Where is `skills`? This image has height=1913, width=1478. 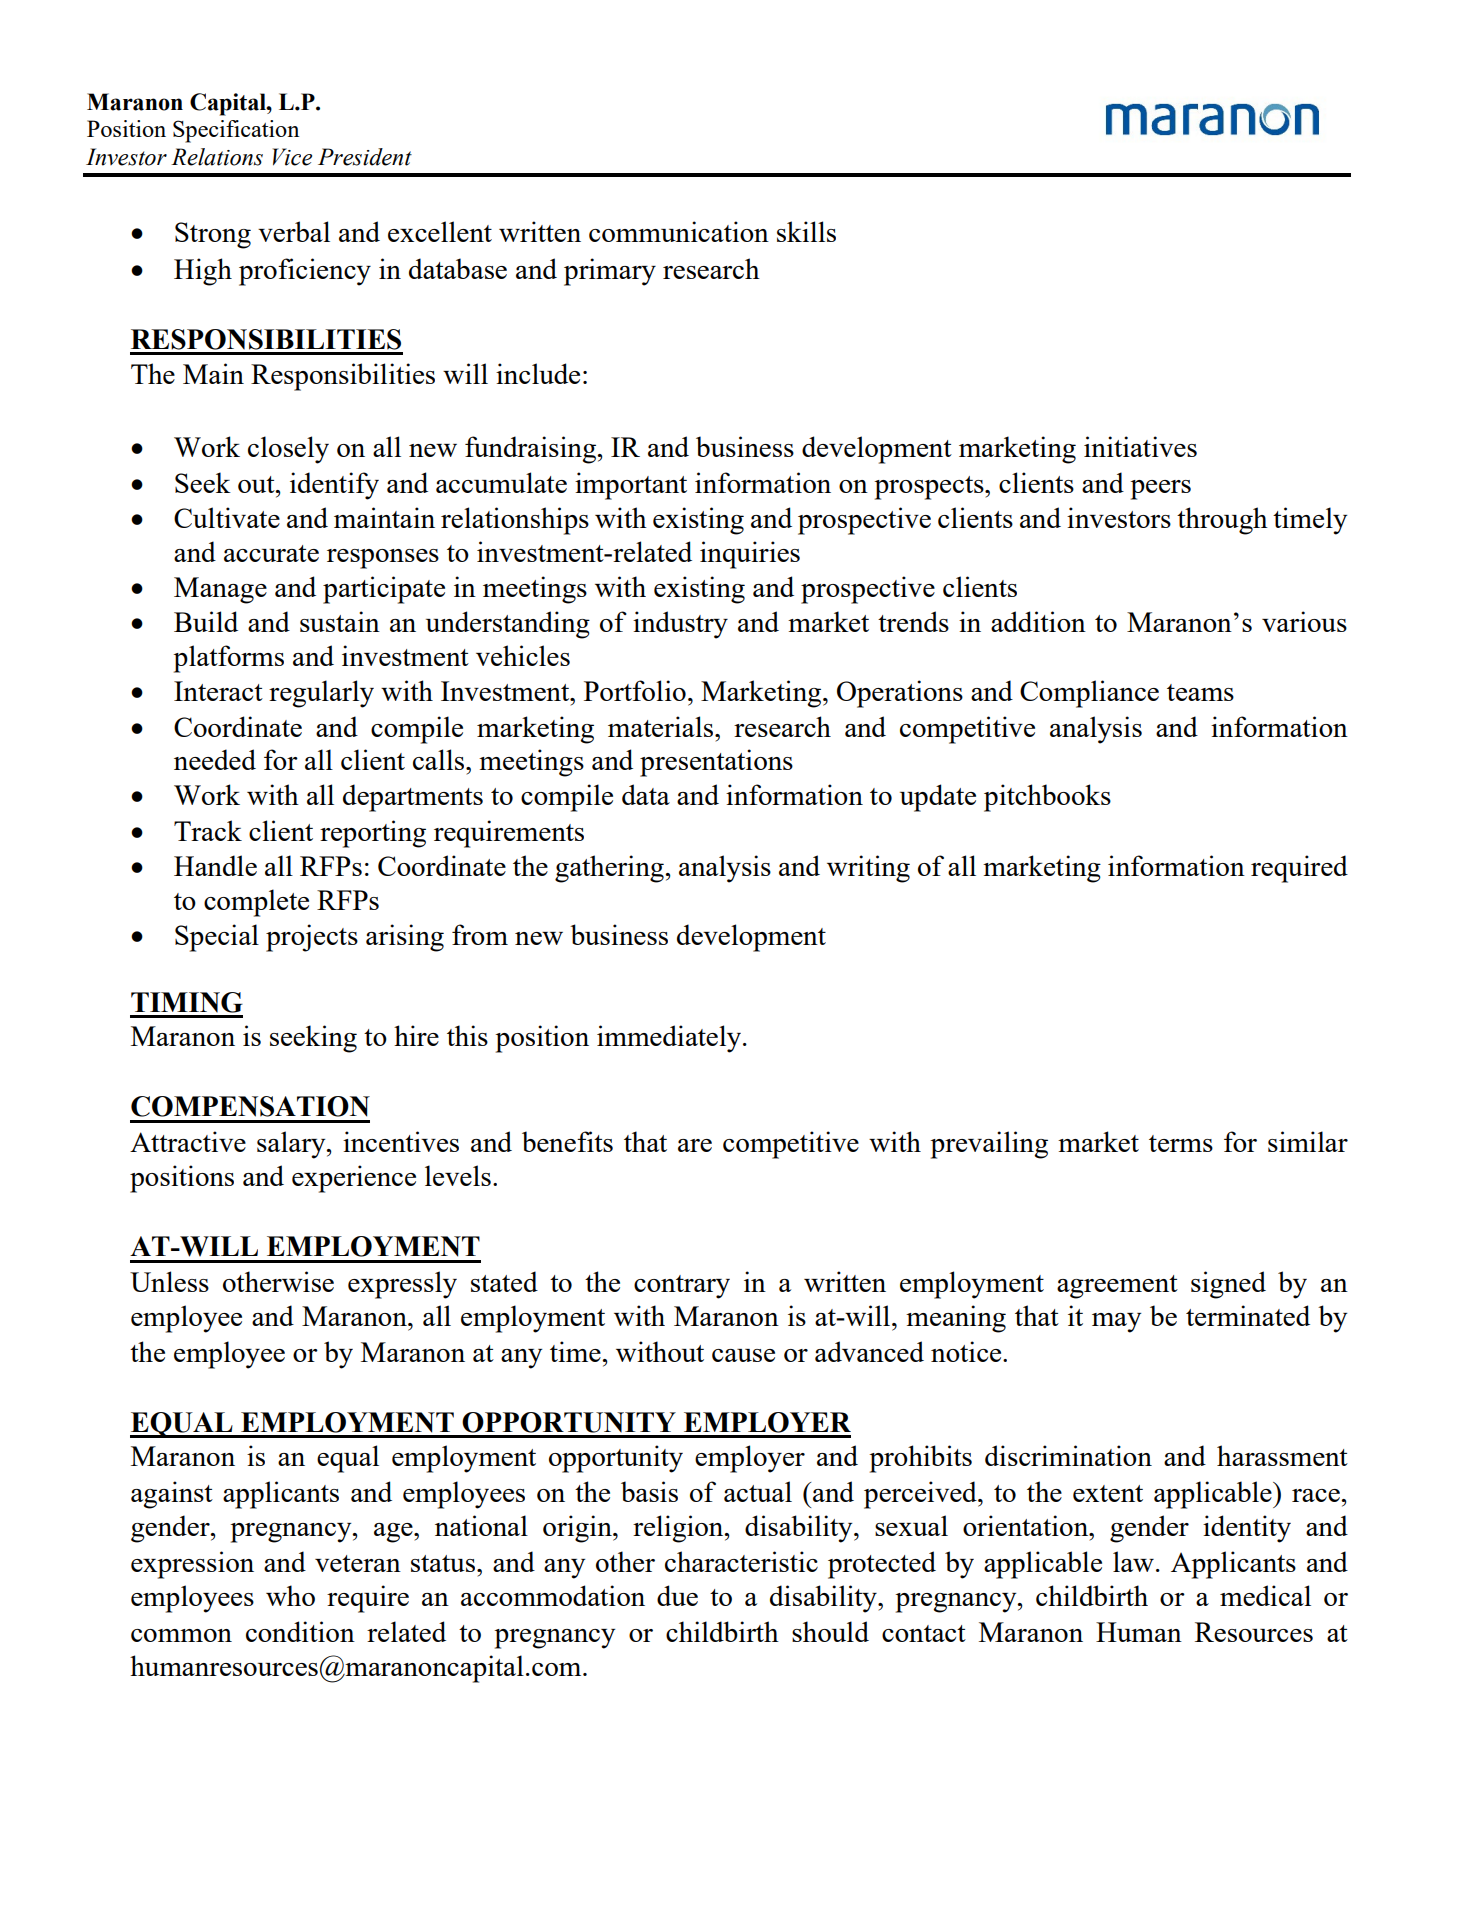 skills is located at coordinates (806, 231).
